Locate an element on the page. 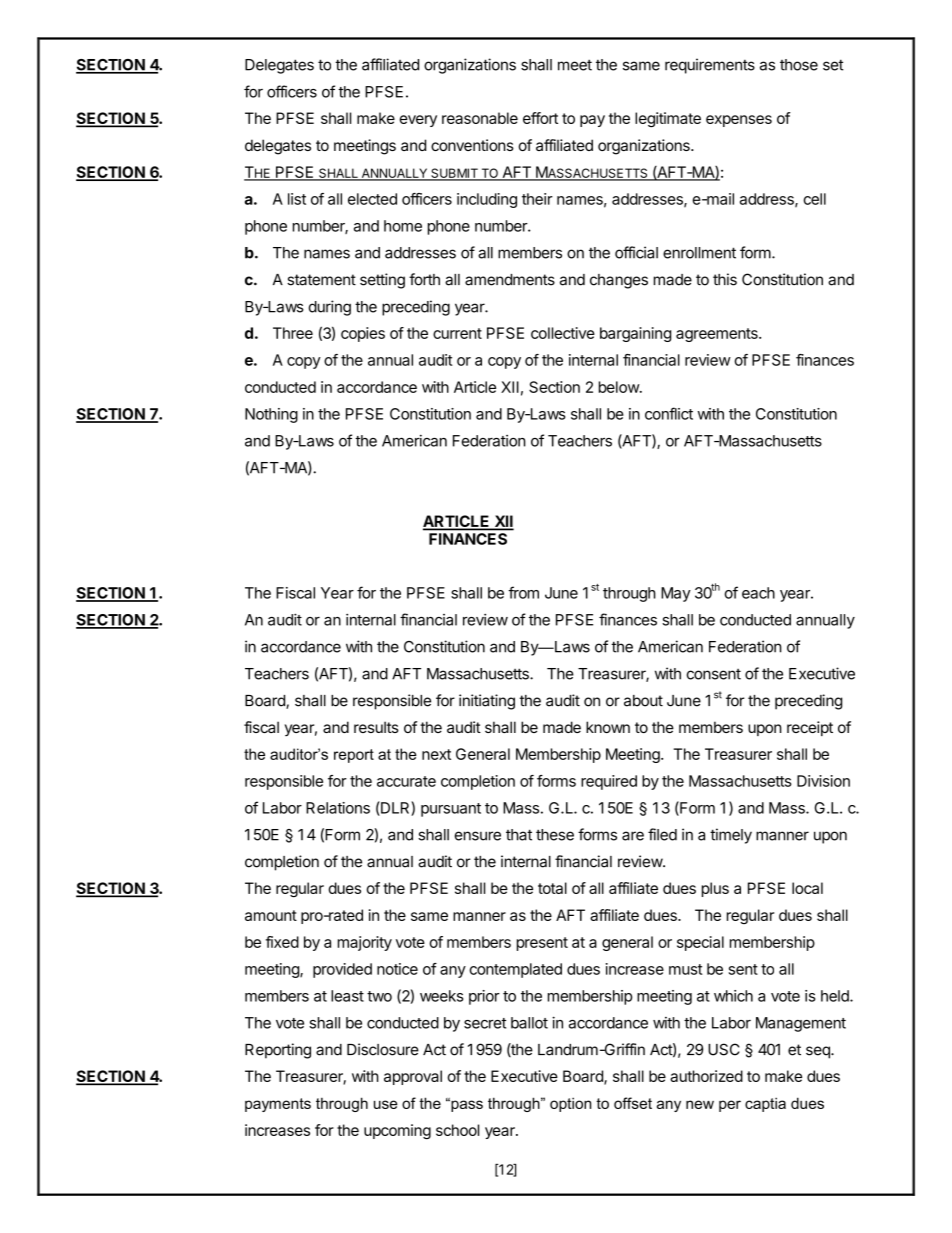 The width and height of the image is (952, 1233). per is located at coordinates (730, 1106).
